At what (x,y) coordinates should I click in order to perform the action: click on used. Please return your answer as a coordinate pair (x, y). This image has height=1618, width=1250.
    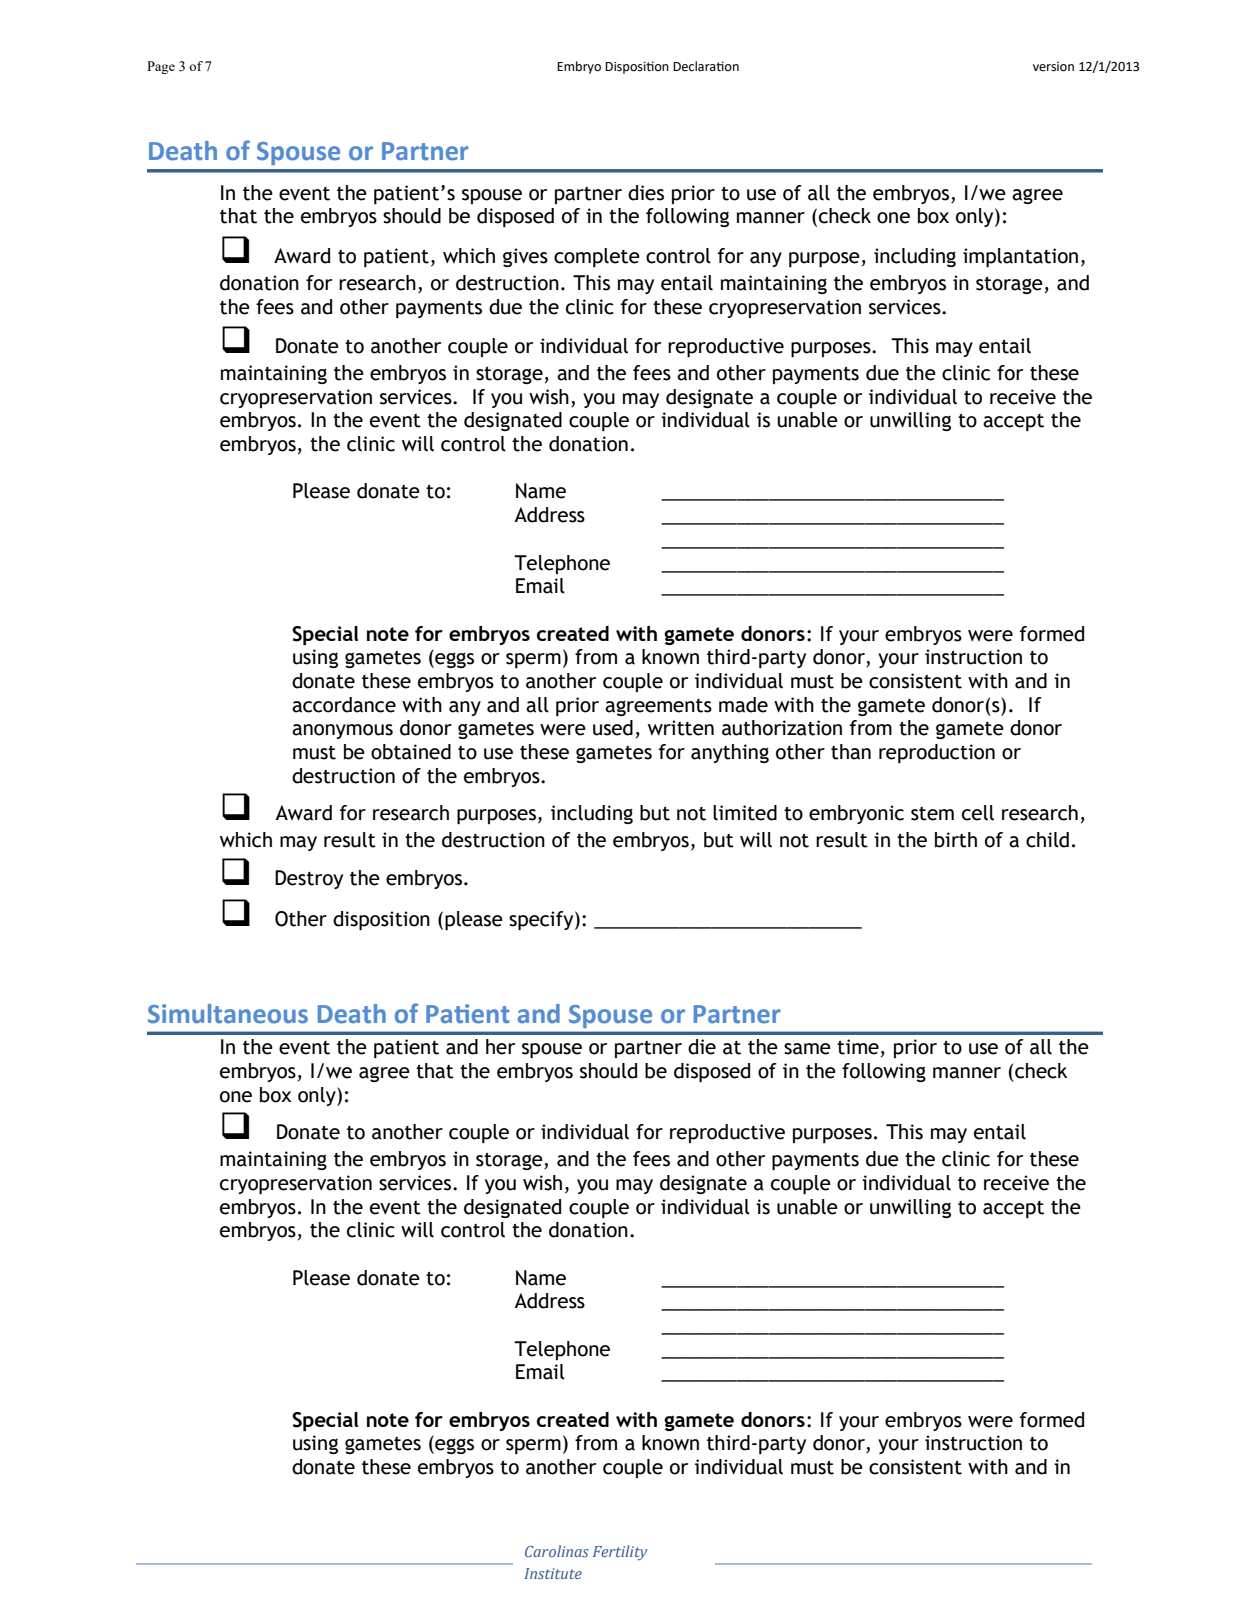
    Looking at the image, I should click on (613, 728).
